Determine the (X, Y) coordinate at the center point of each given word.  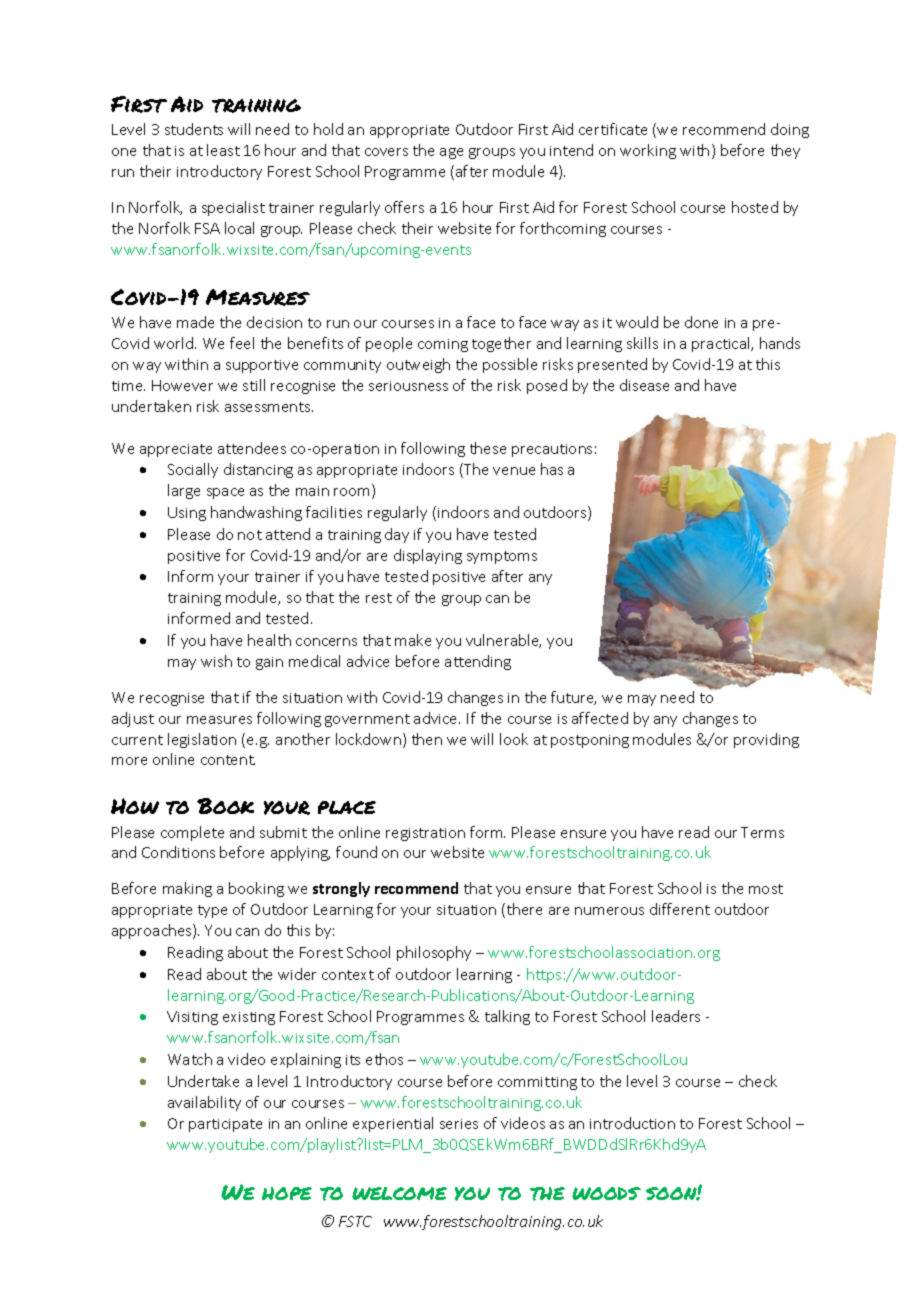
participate (225, 1125)
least (223, 150)
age (451, 153)
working (648, 151)
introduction (632, 1123)
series (459, 1124)
